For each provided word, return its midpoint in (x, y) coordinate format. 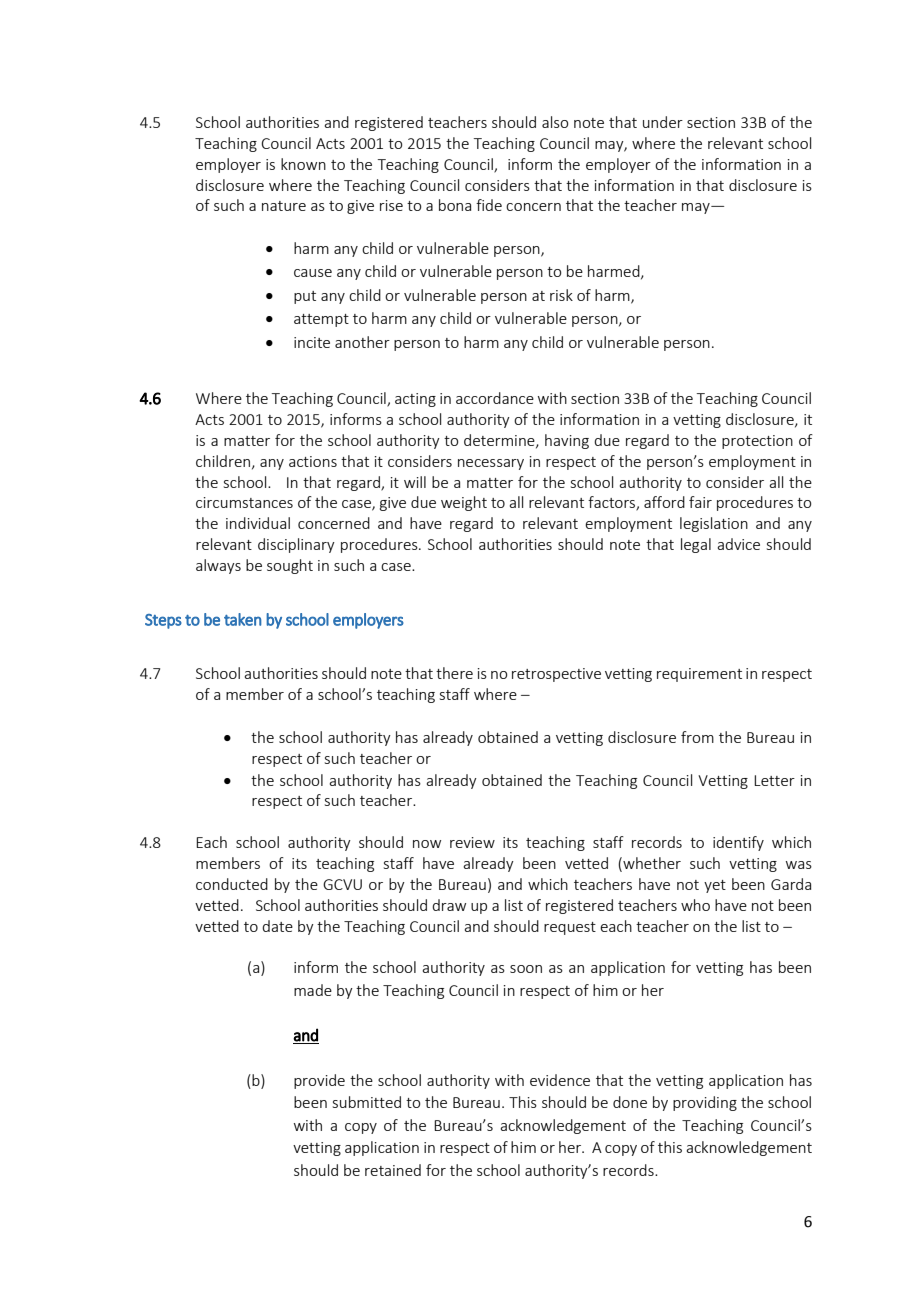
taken (243, 619)
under (663, 122)
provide (319, 1081)
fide (489, 205)
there (454, 673)
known (303, 164)
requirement (699, 675)
